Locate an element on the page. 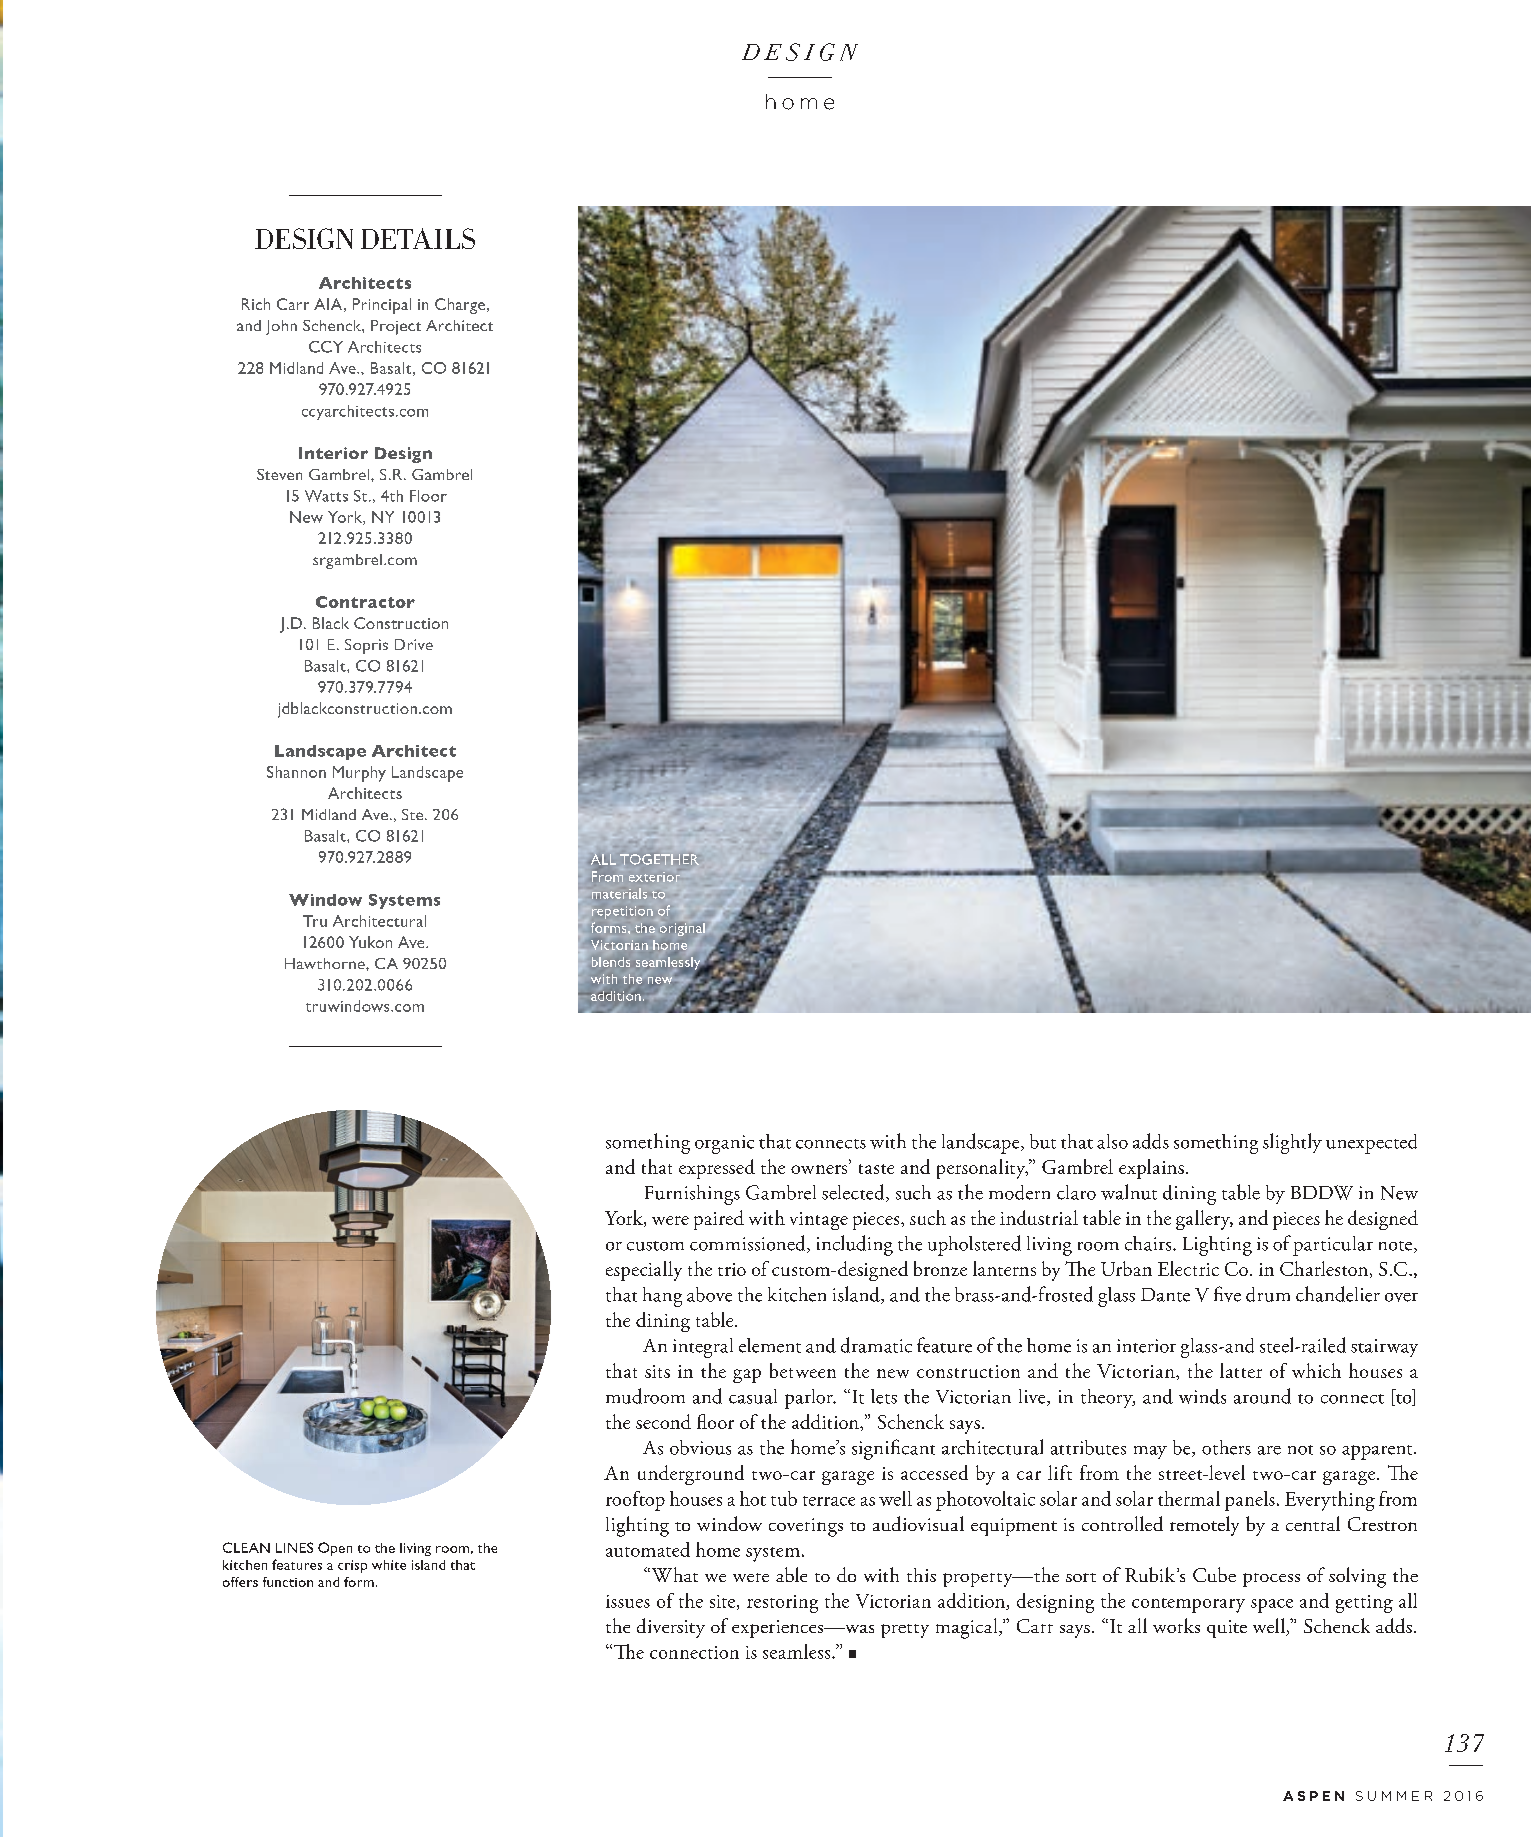  Hawthorne is located at coordinates (326, 963).
